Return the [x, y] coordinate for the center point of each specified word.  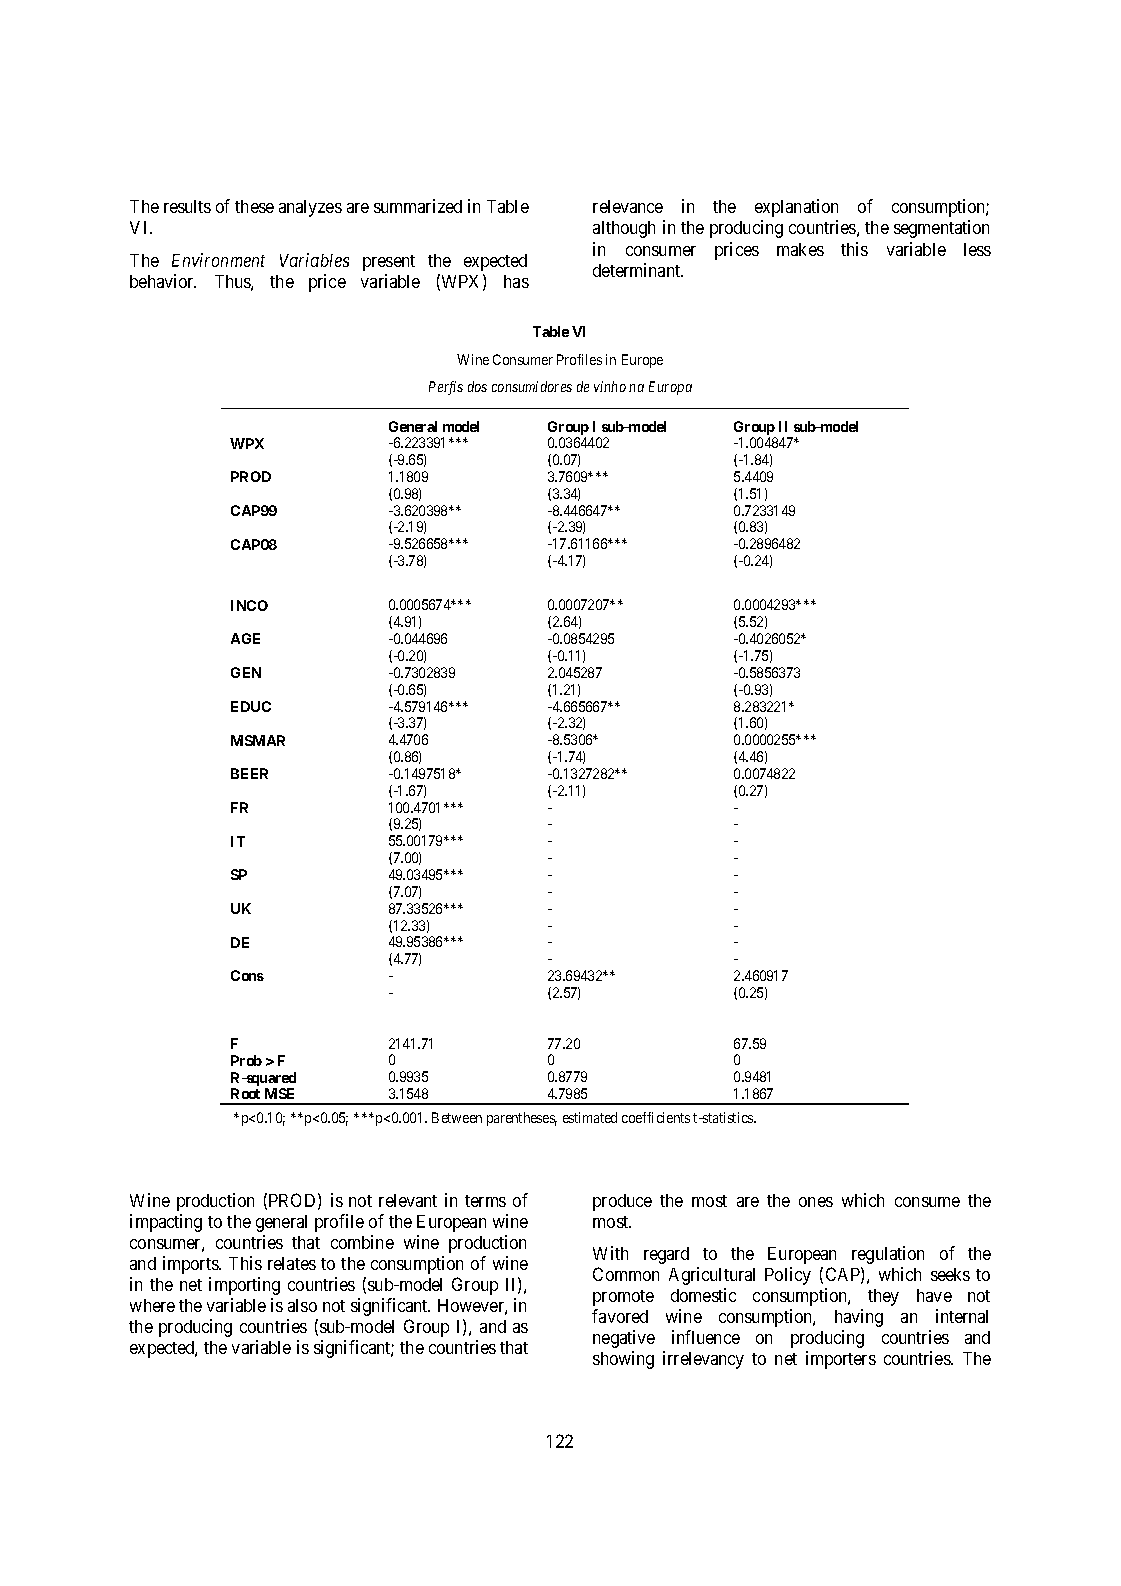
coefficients [656, 1117]
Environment [218, 260]
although [624, 229]
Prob [246, 1060]
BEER [249, 773]
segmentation [941, 229]
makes [800, 249]
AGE [245, 638]
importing [244, 1286]
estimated [590, 1117]
